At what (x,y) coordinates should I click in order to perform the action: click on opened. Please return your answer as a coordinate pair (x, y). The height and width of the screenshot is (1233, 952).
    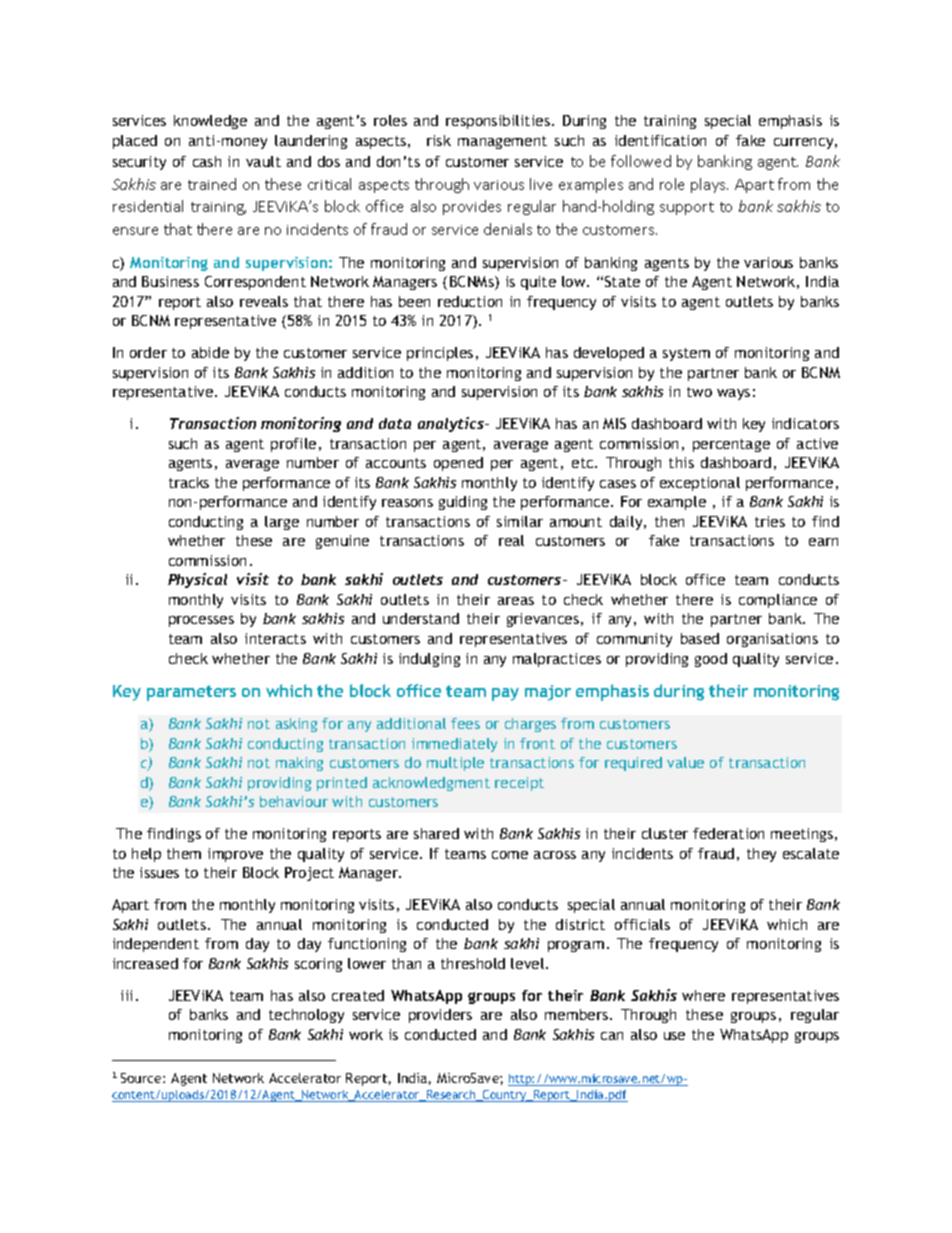
    Looking at the image, I should click on (458, 464).
